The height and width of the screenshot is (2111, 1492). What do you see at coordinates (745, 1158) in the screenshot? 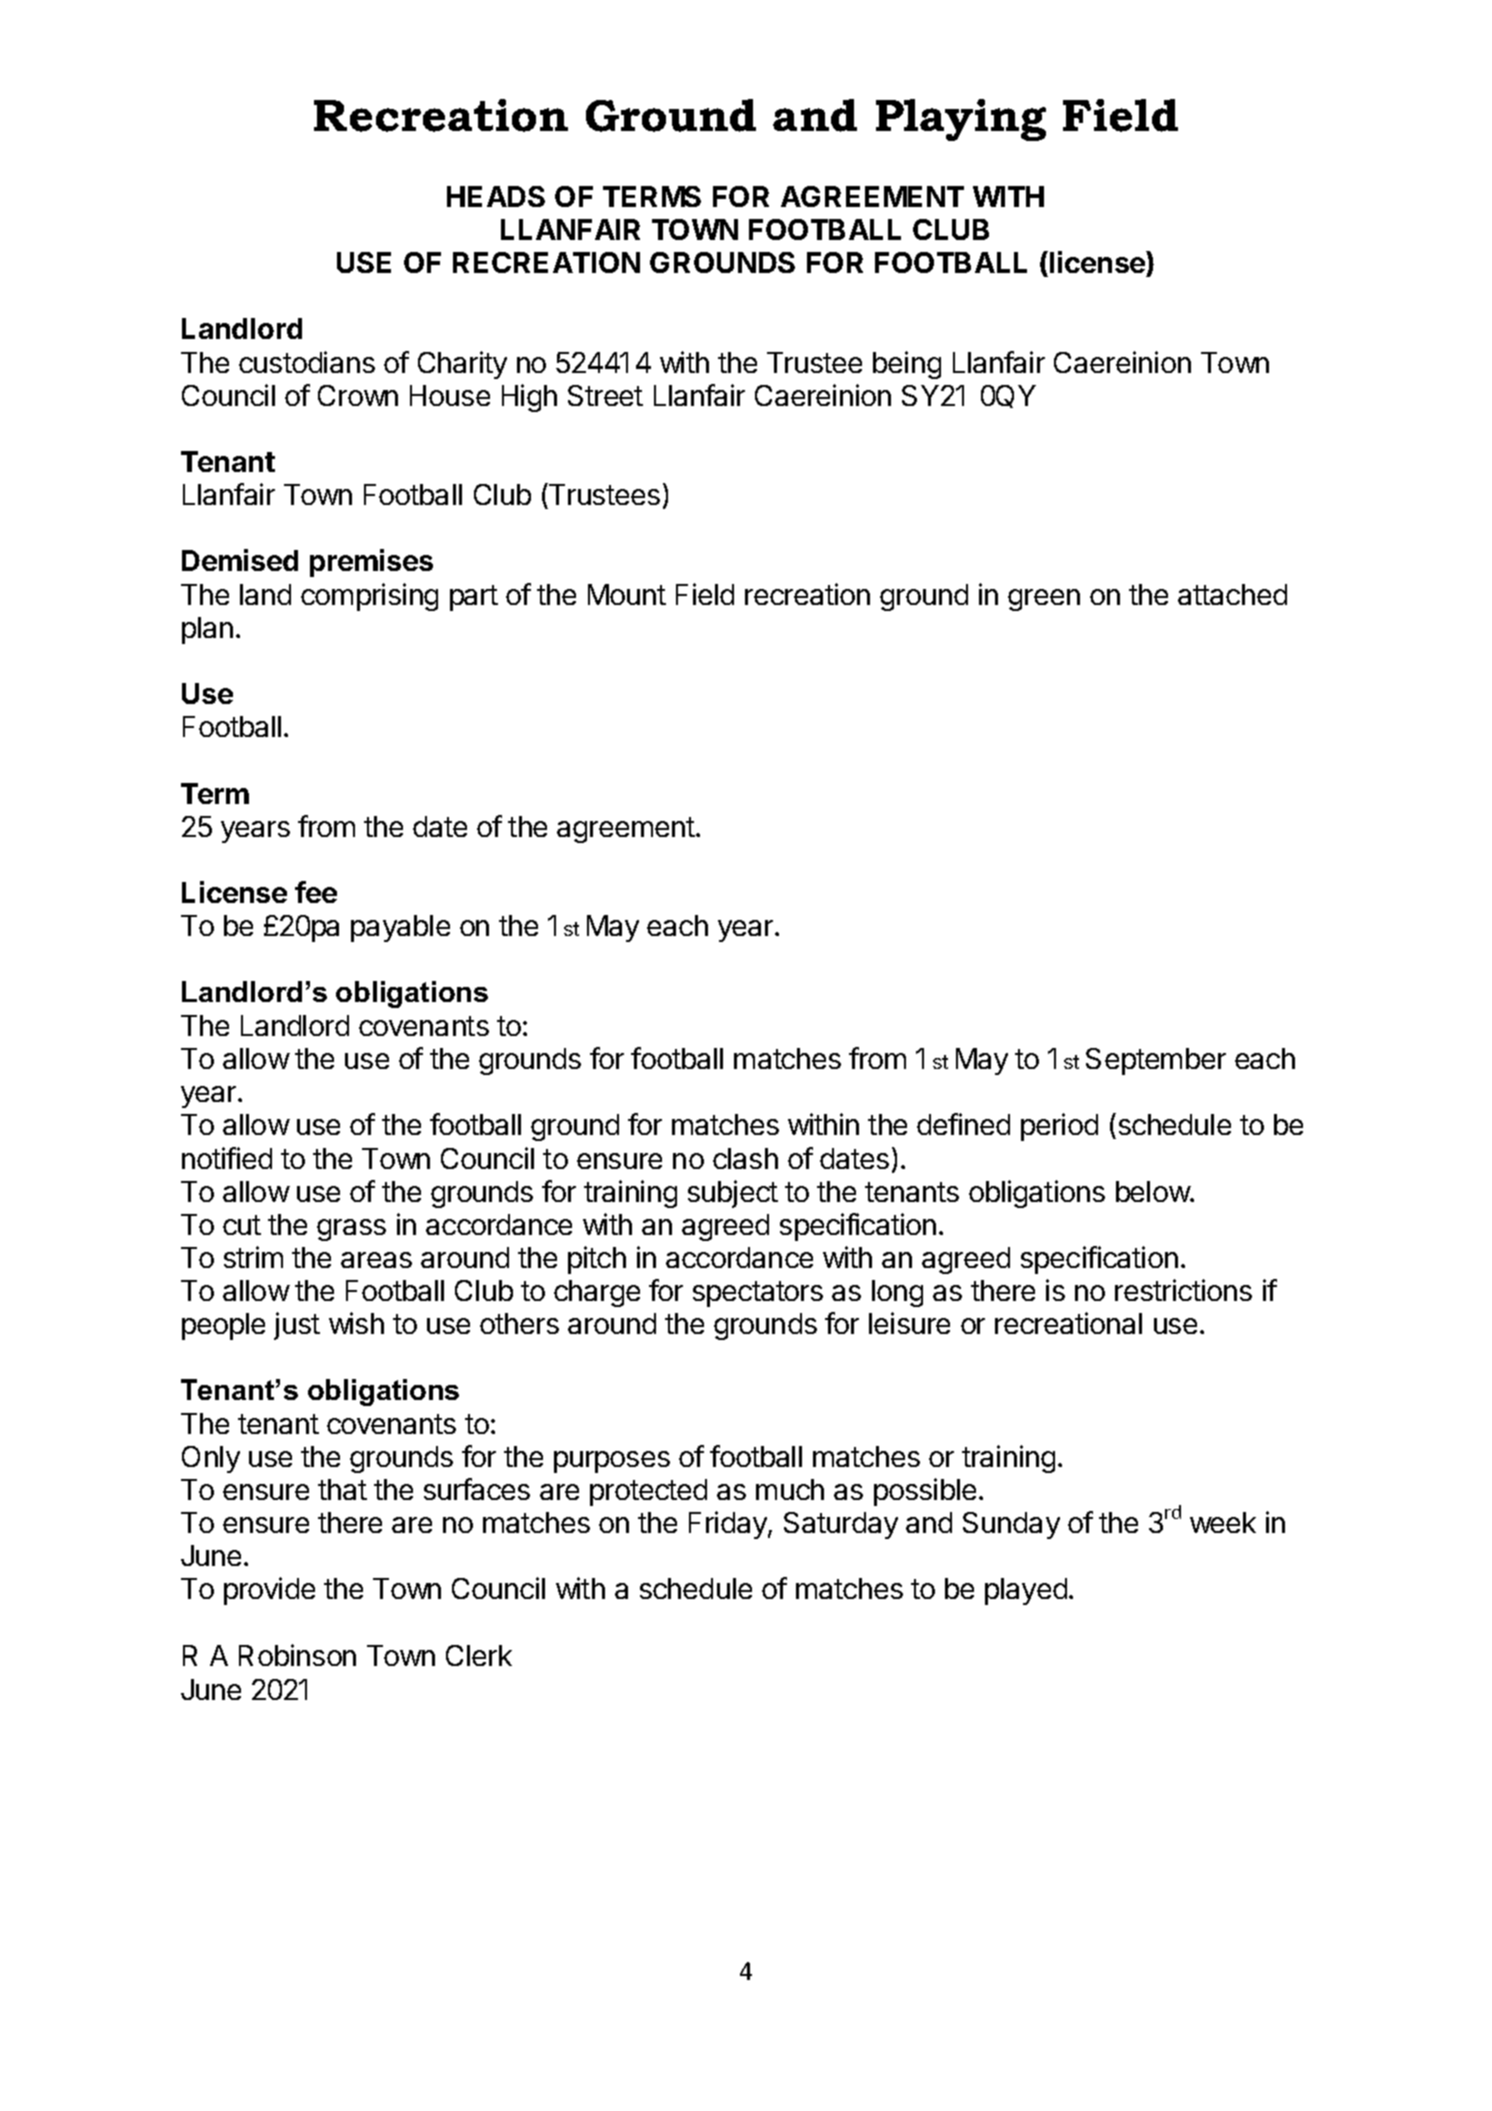
I see `clash` at bounding box center [745, 1158].
